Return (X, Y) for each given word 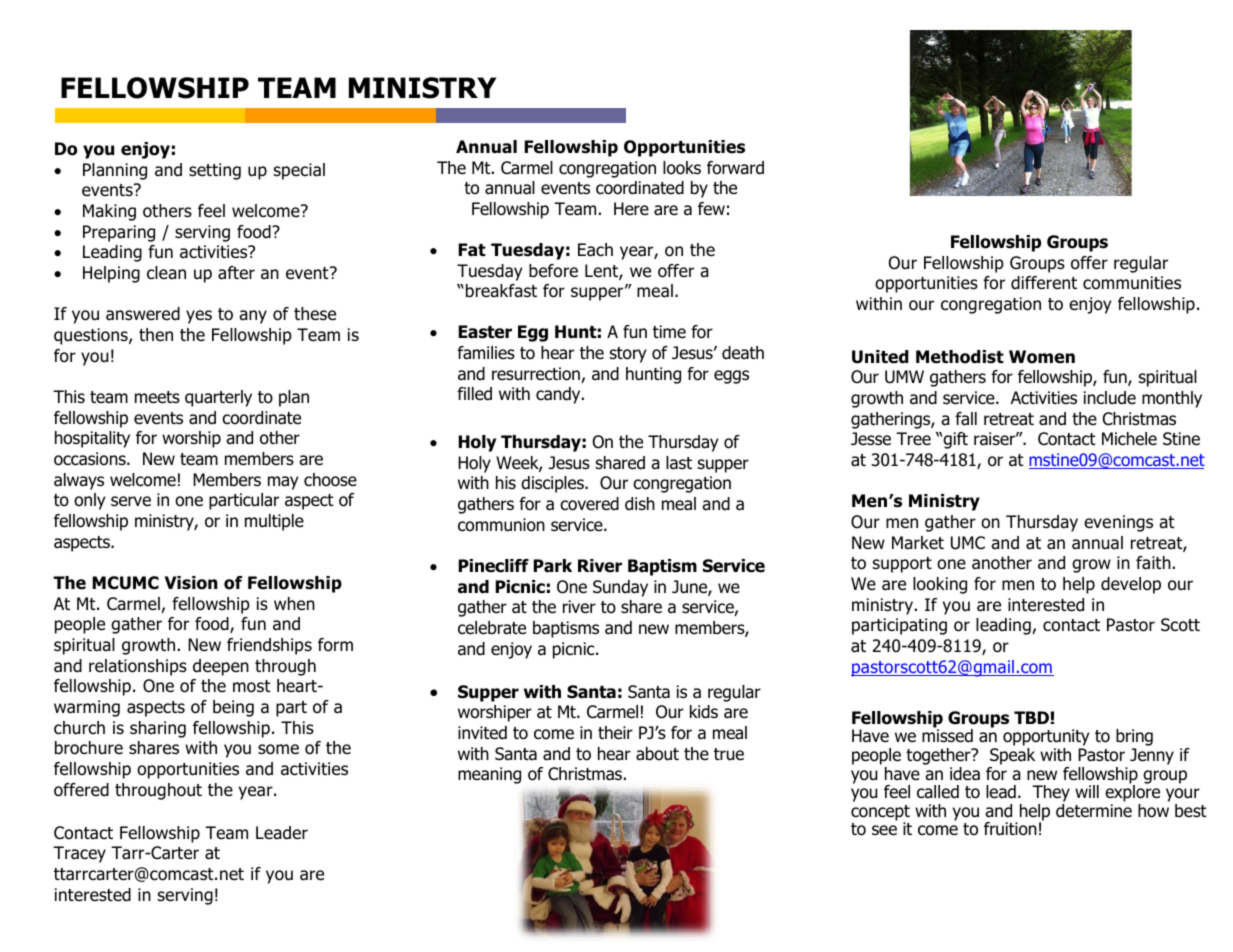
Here (631, 208)
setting (215, 171)
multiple (274, 522)
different (1044, 283)
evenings (1118, 523)
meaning (489, 775)
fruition (1010, 829)
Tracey (79, 854)
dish (640, 504)
